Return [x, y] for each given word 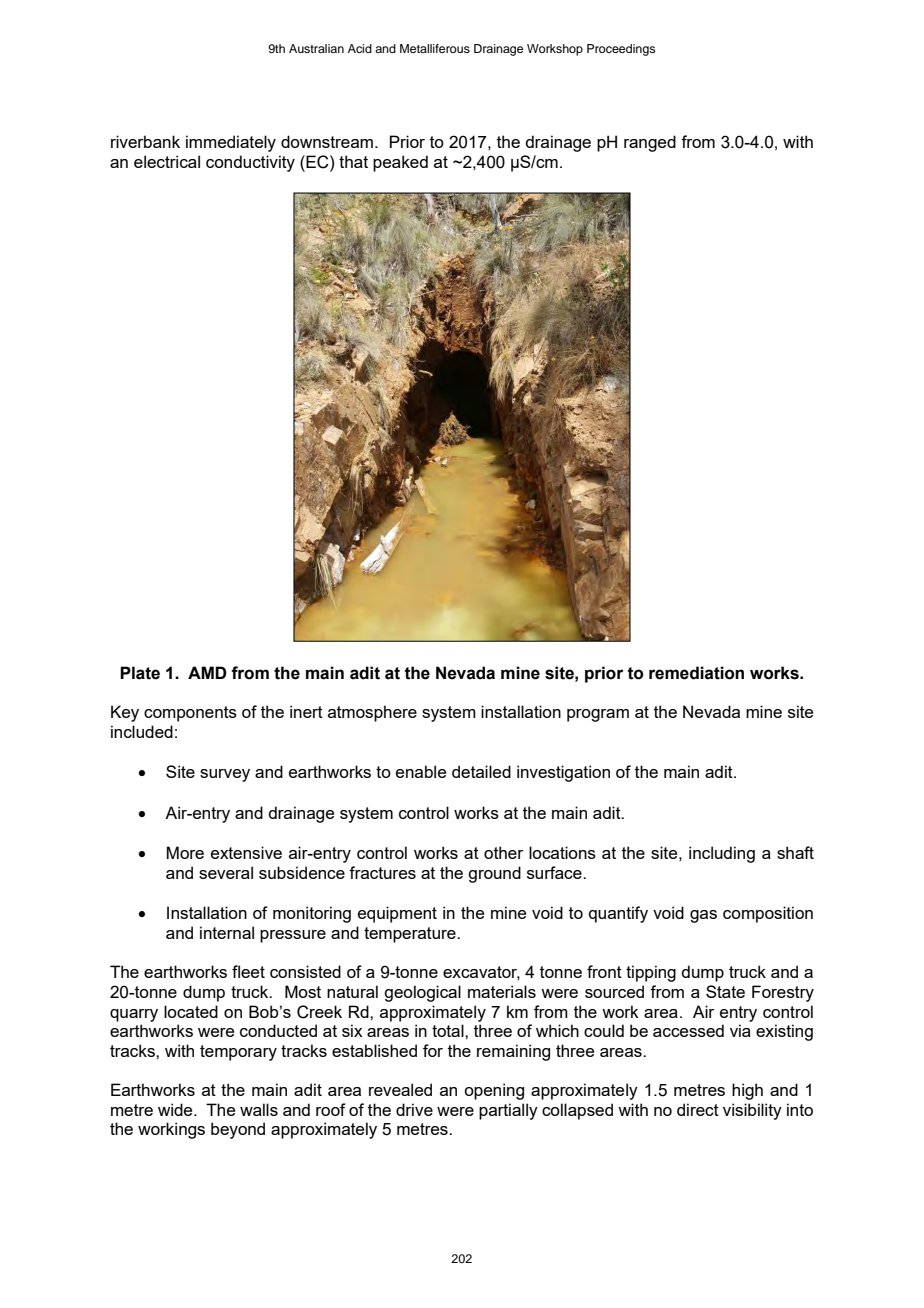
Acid [360, 48]
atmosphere [372, 713]
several [226, 872]
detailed [481, 771]
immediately [231, 143]
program [598, 715]
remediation [696, 673]
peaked [400, 163]
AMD [207, 672]
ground [494, 874]
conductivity [250, 163]
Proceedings [621, 50]
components [190, 714]
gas [703, 916]
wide [176, 1109]
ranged [650, 143]
